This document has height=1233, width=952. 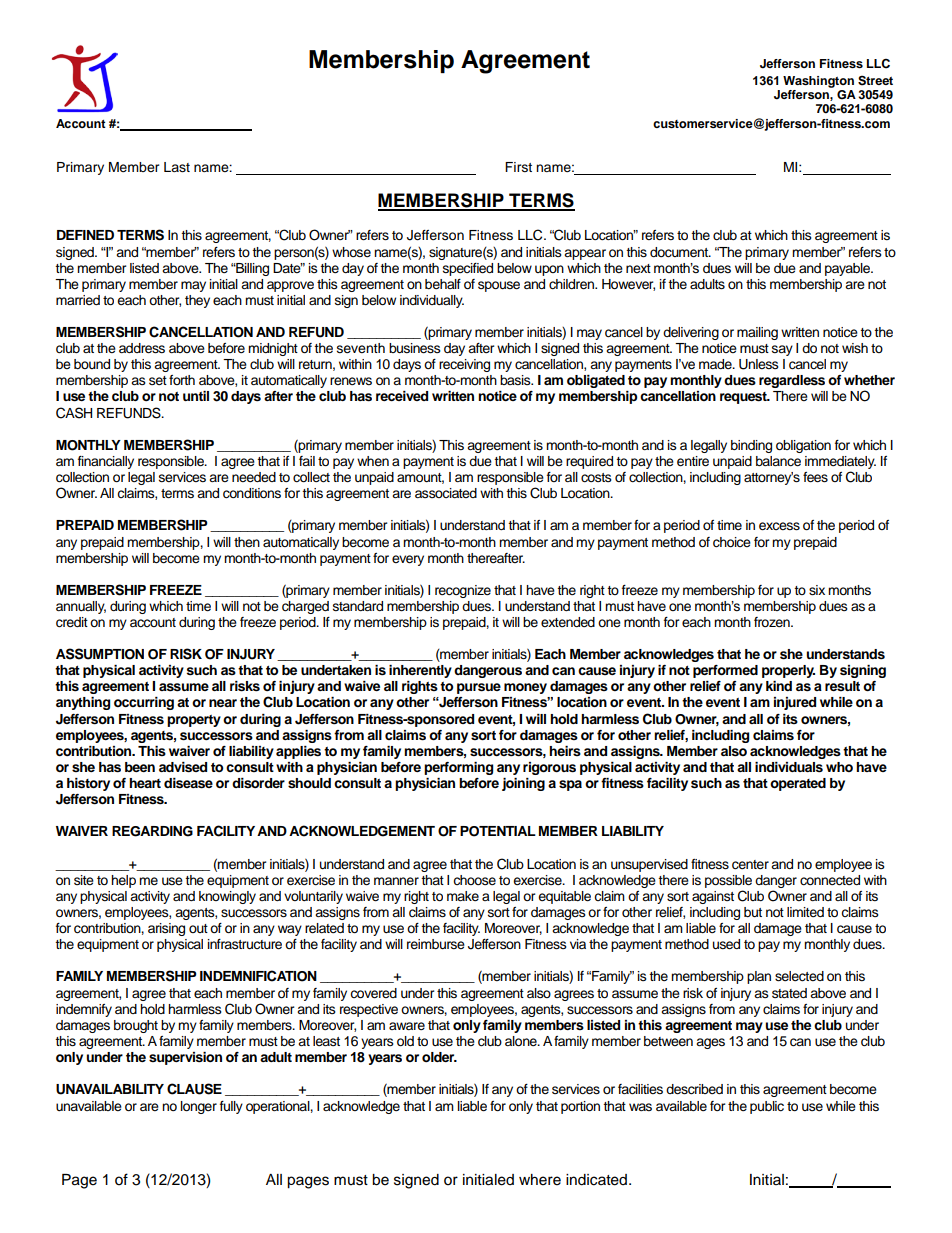 What do you see at coordinates (767, 1107) in the document?
I see `public` at bounding box center [767, 1107].
